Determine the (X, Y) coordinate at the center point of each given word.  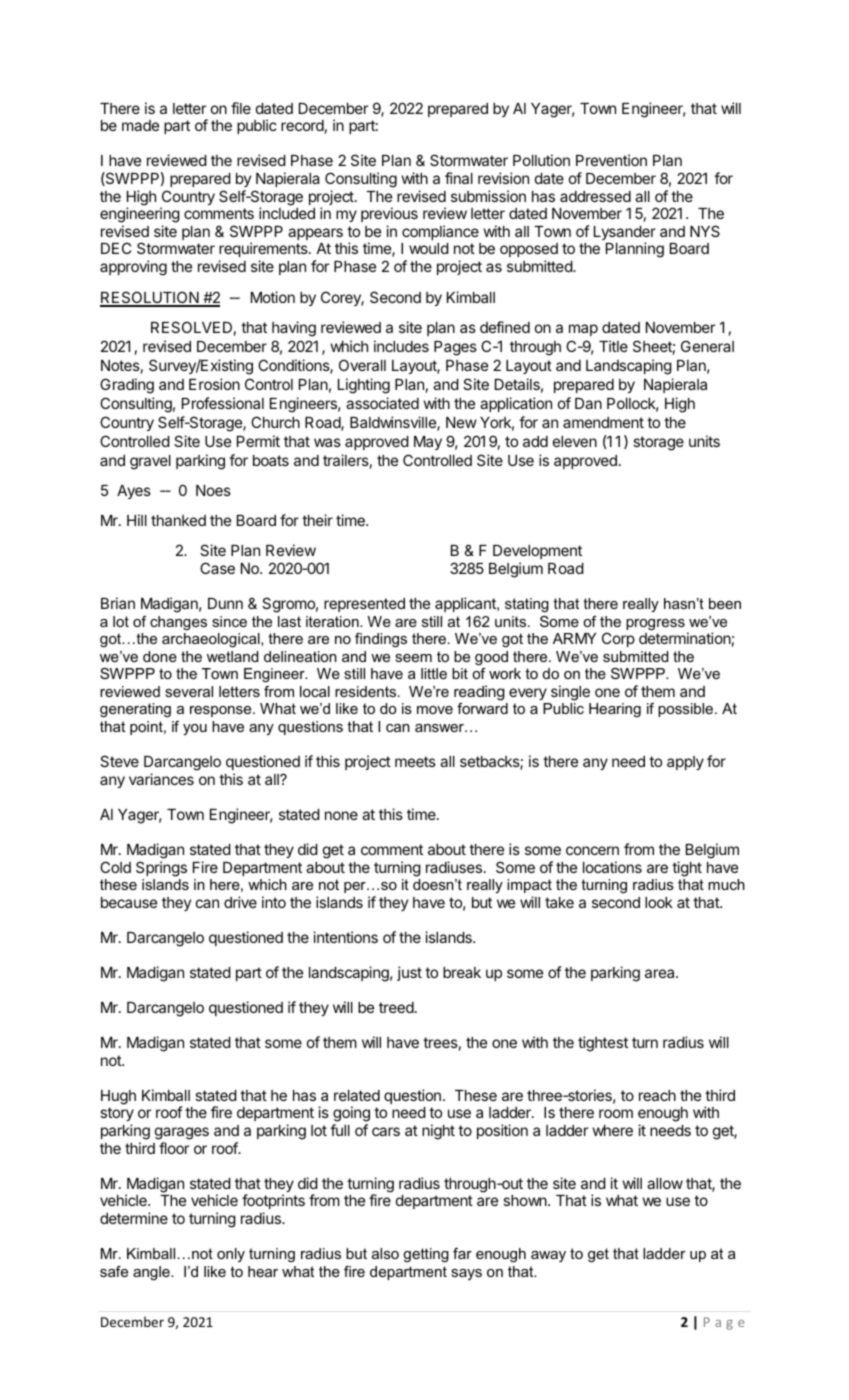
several (189, 691)
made (140, 125)
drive (240, 902)
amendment (603, 422)
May (428, 443)
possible (687, 710)
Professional (223, 403)
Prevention (611, 160)
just (409, 973)
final (459, 178)
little (434, 673)
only (231, 1255)
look (659, 902)
